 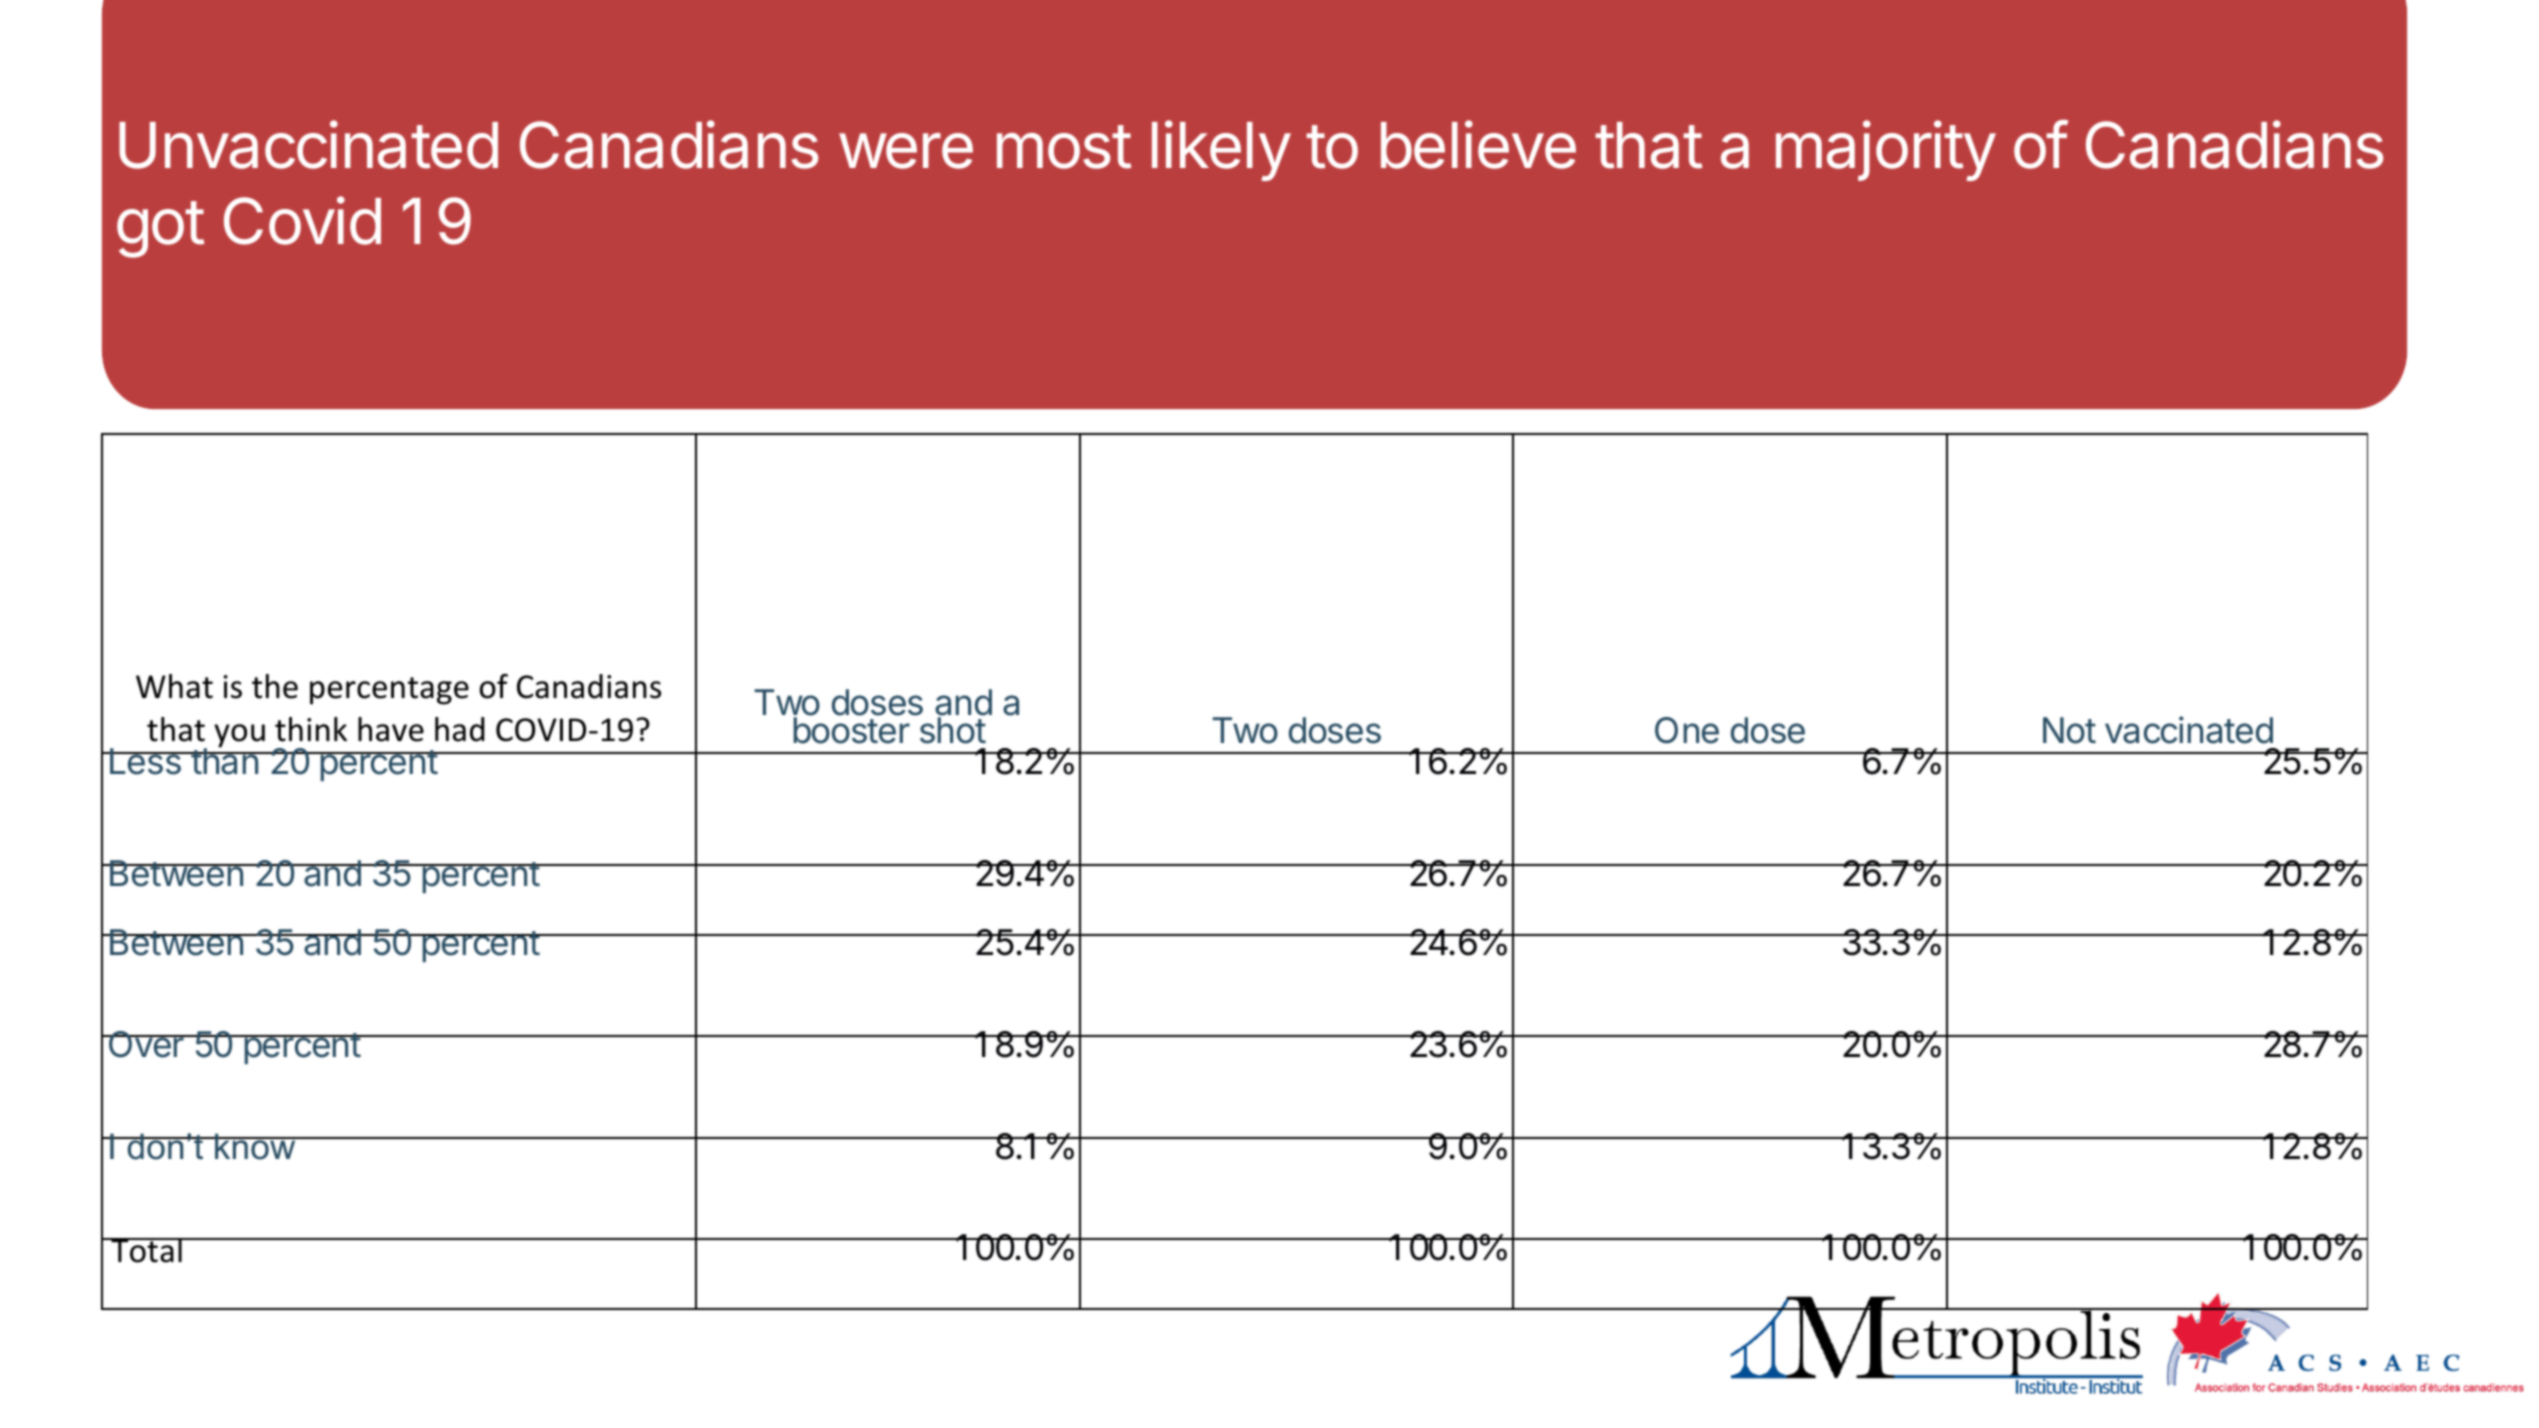 I want to click on the, so click(x=275, y=686).
